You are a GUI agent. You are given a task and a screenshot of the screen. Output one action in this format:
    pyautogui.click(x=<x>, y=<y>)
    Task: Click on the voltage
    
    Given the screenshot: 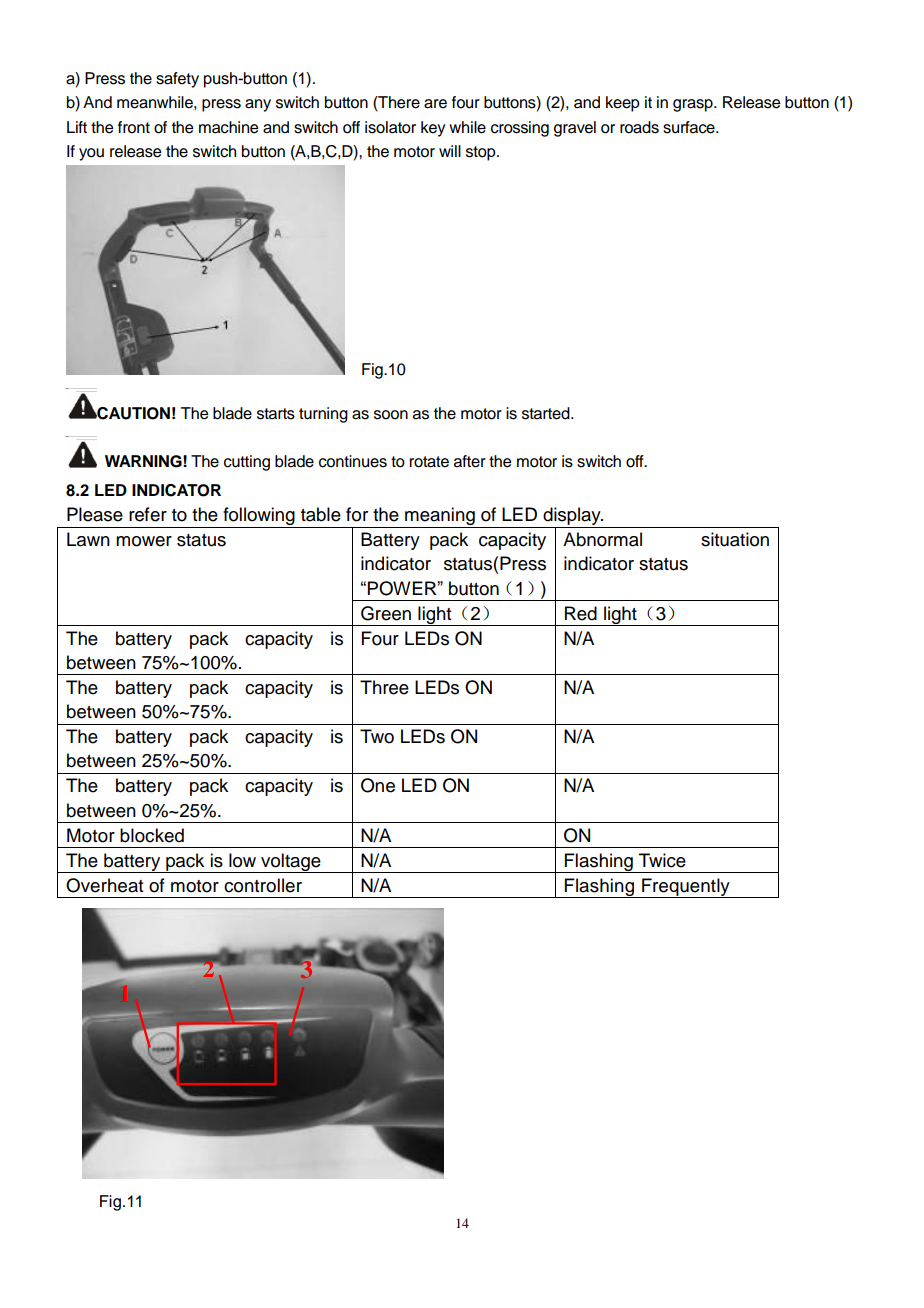 What is the action you would take?
    pyautogui.click(x=291, y=863)
